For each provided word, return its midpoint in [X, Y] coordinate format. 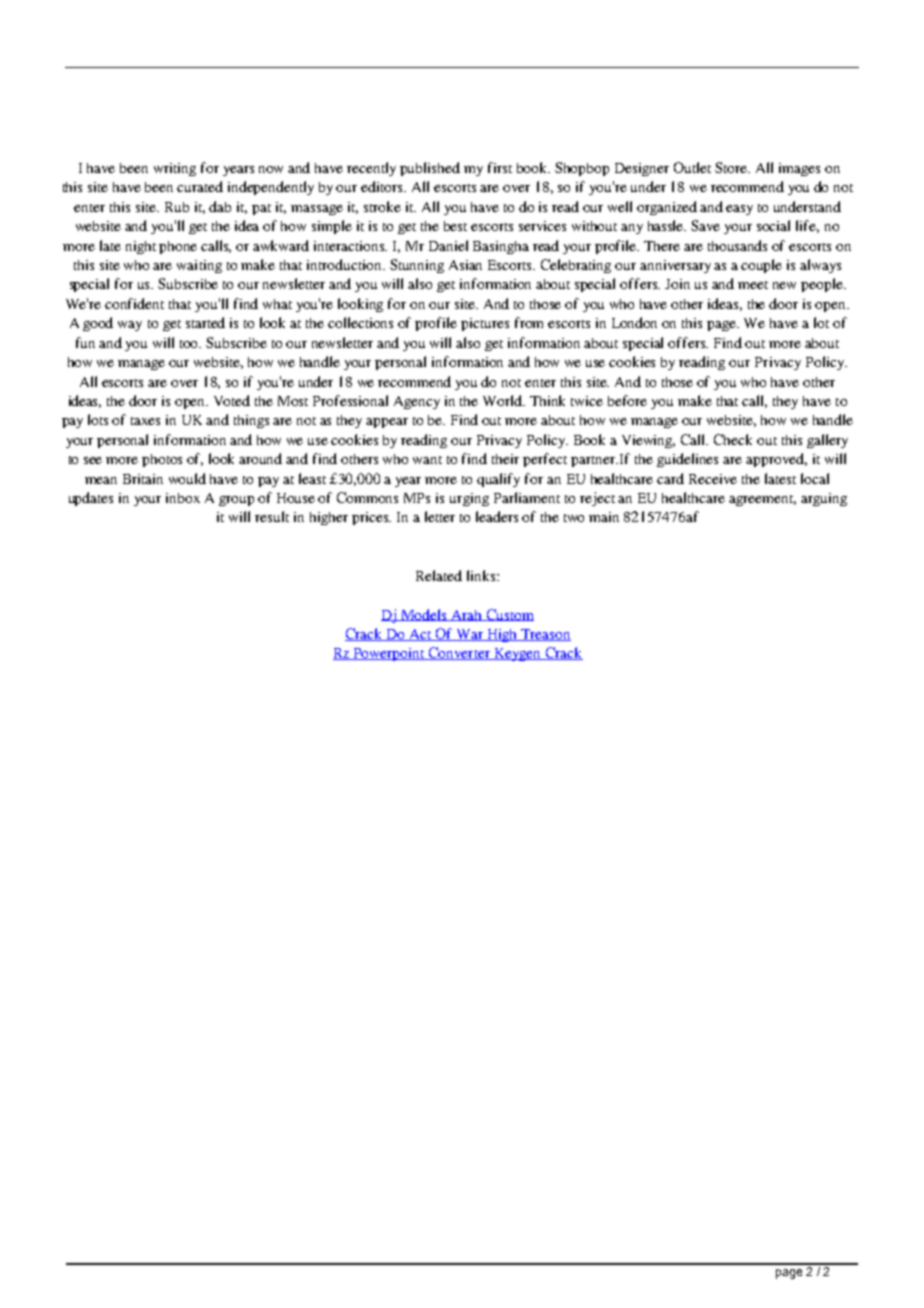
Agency [417, 402]
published [430, 169]
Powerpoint [389, 654]
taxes [145, 421]
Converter [460, 653]
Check [733, 439]
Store [732, 167]
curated [200, 186]
